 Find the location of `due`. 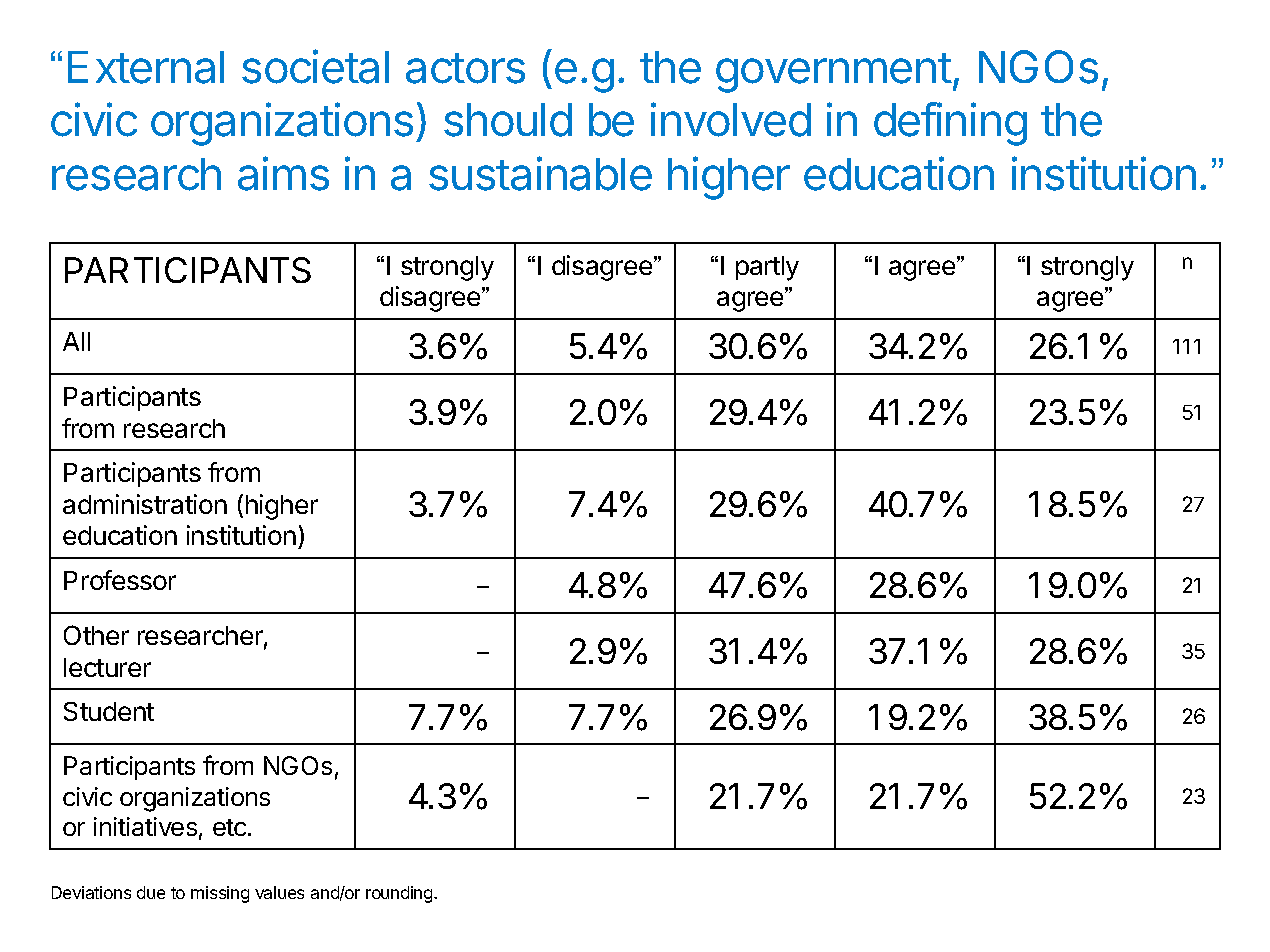

due is located at coordinates (151, 892).
